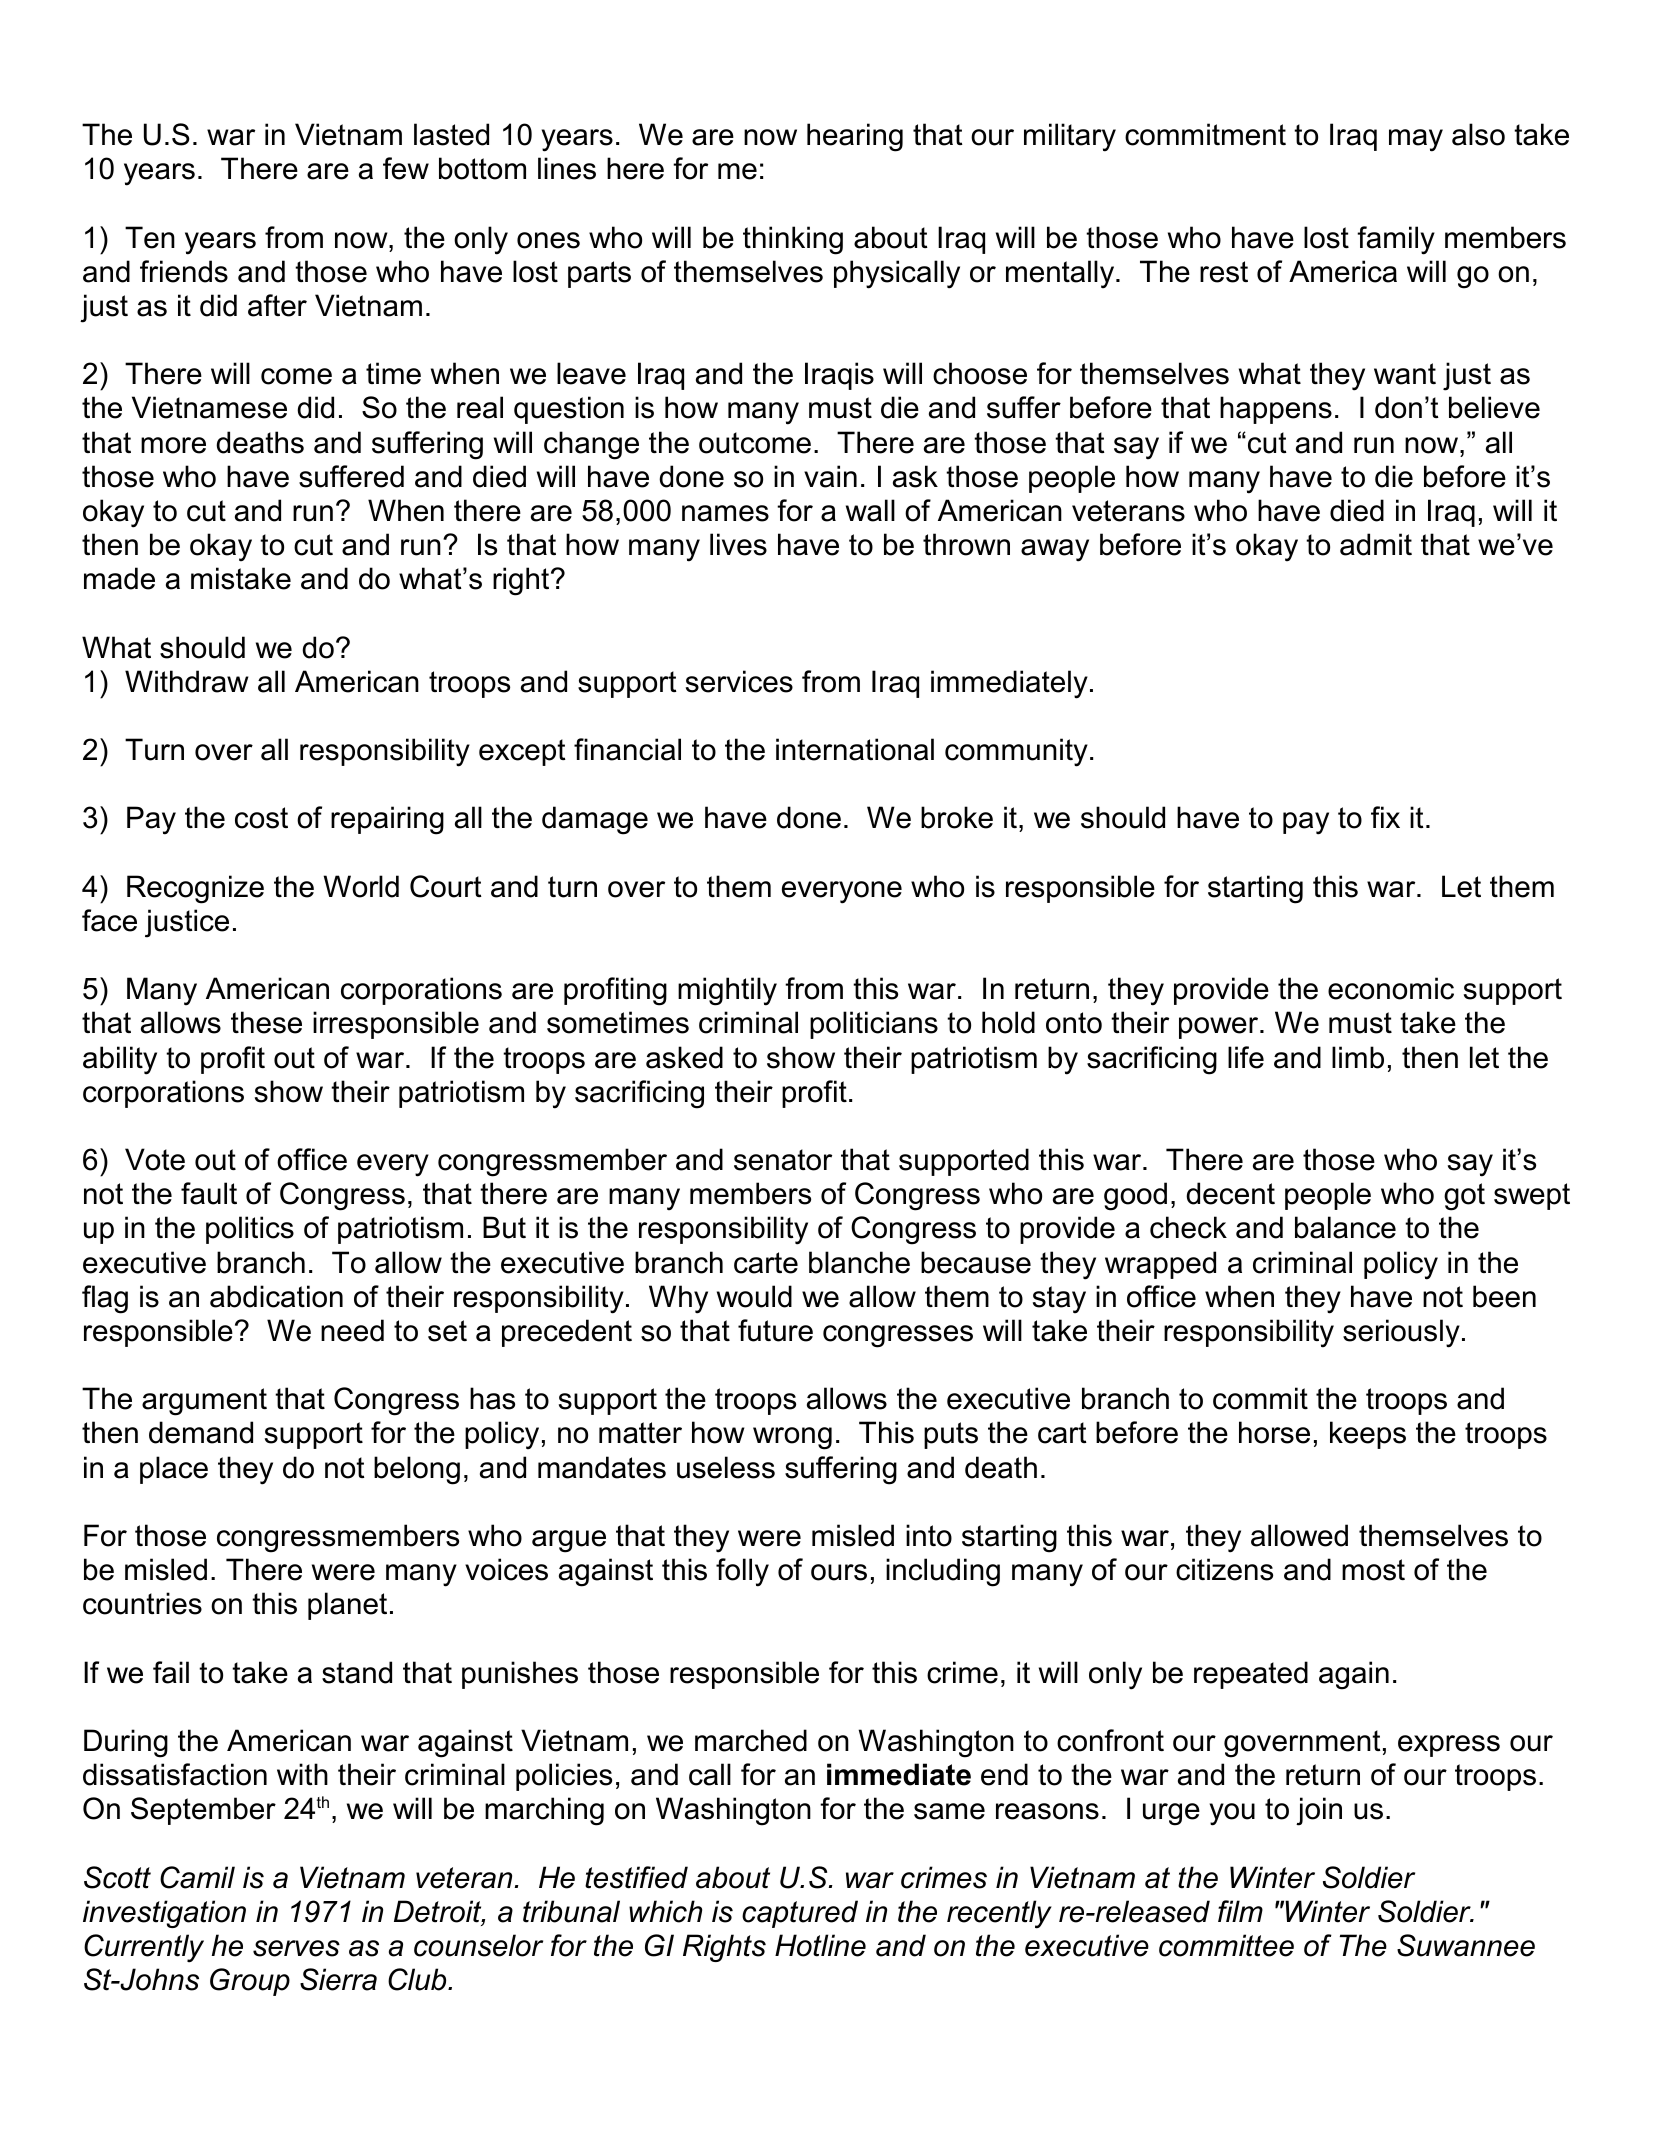 The image size is (1653, 2139). I want to click on politicians, so click(874, 1025).
